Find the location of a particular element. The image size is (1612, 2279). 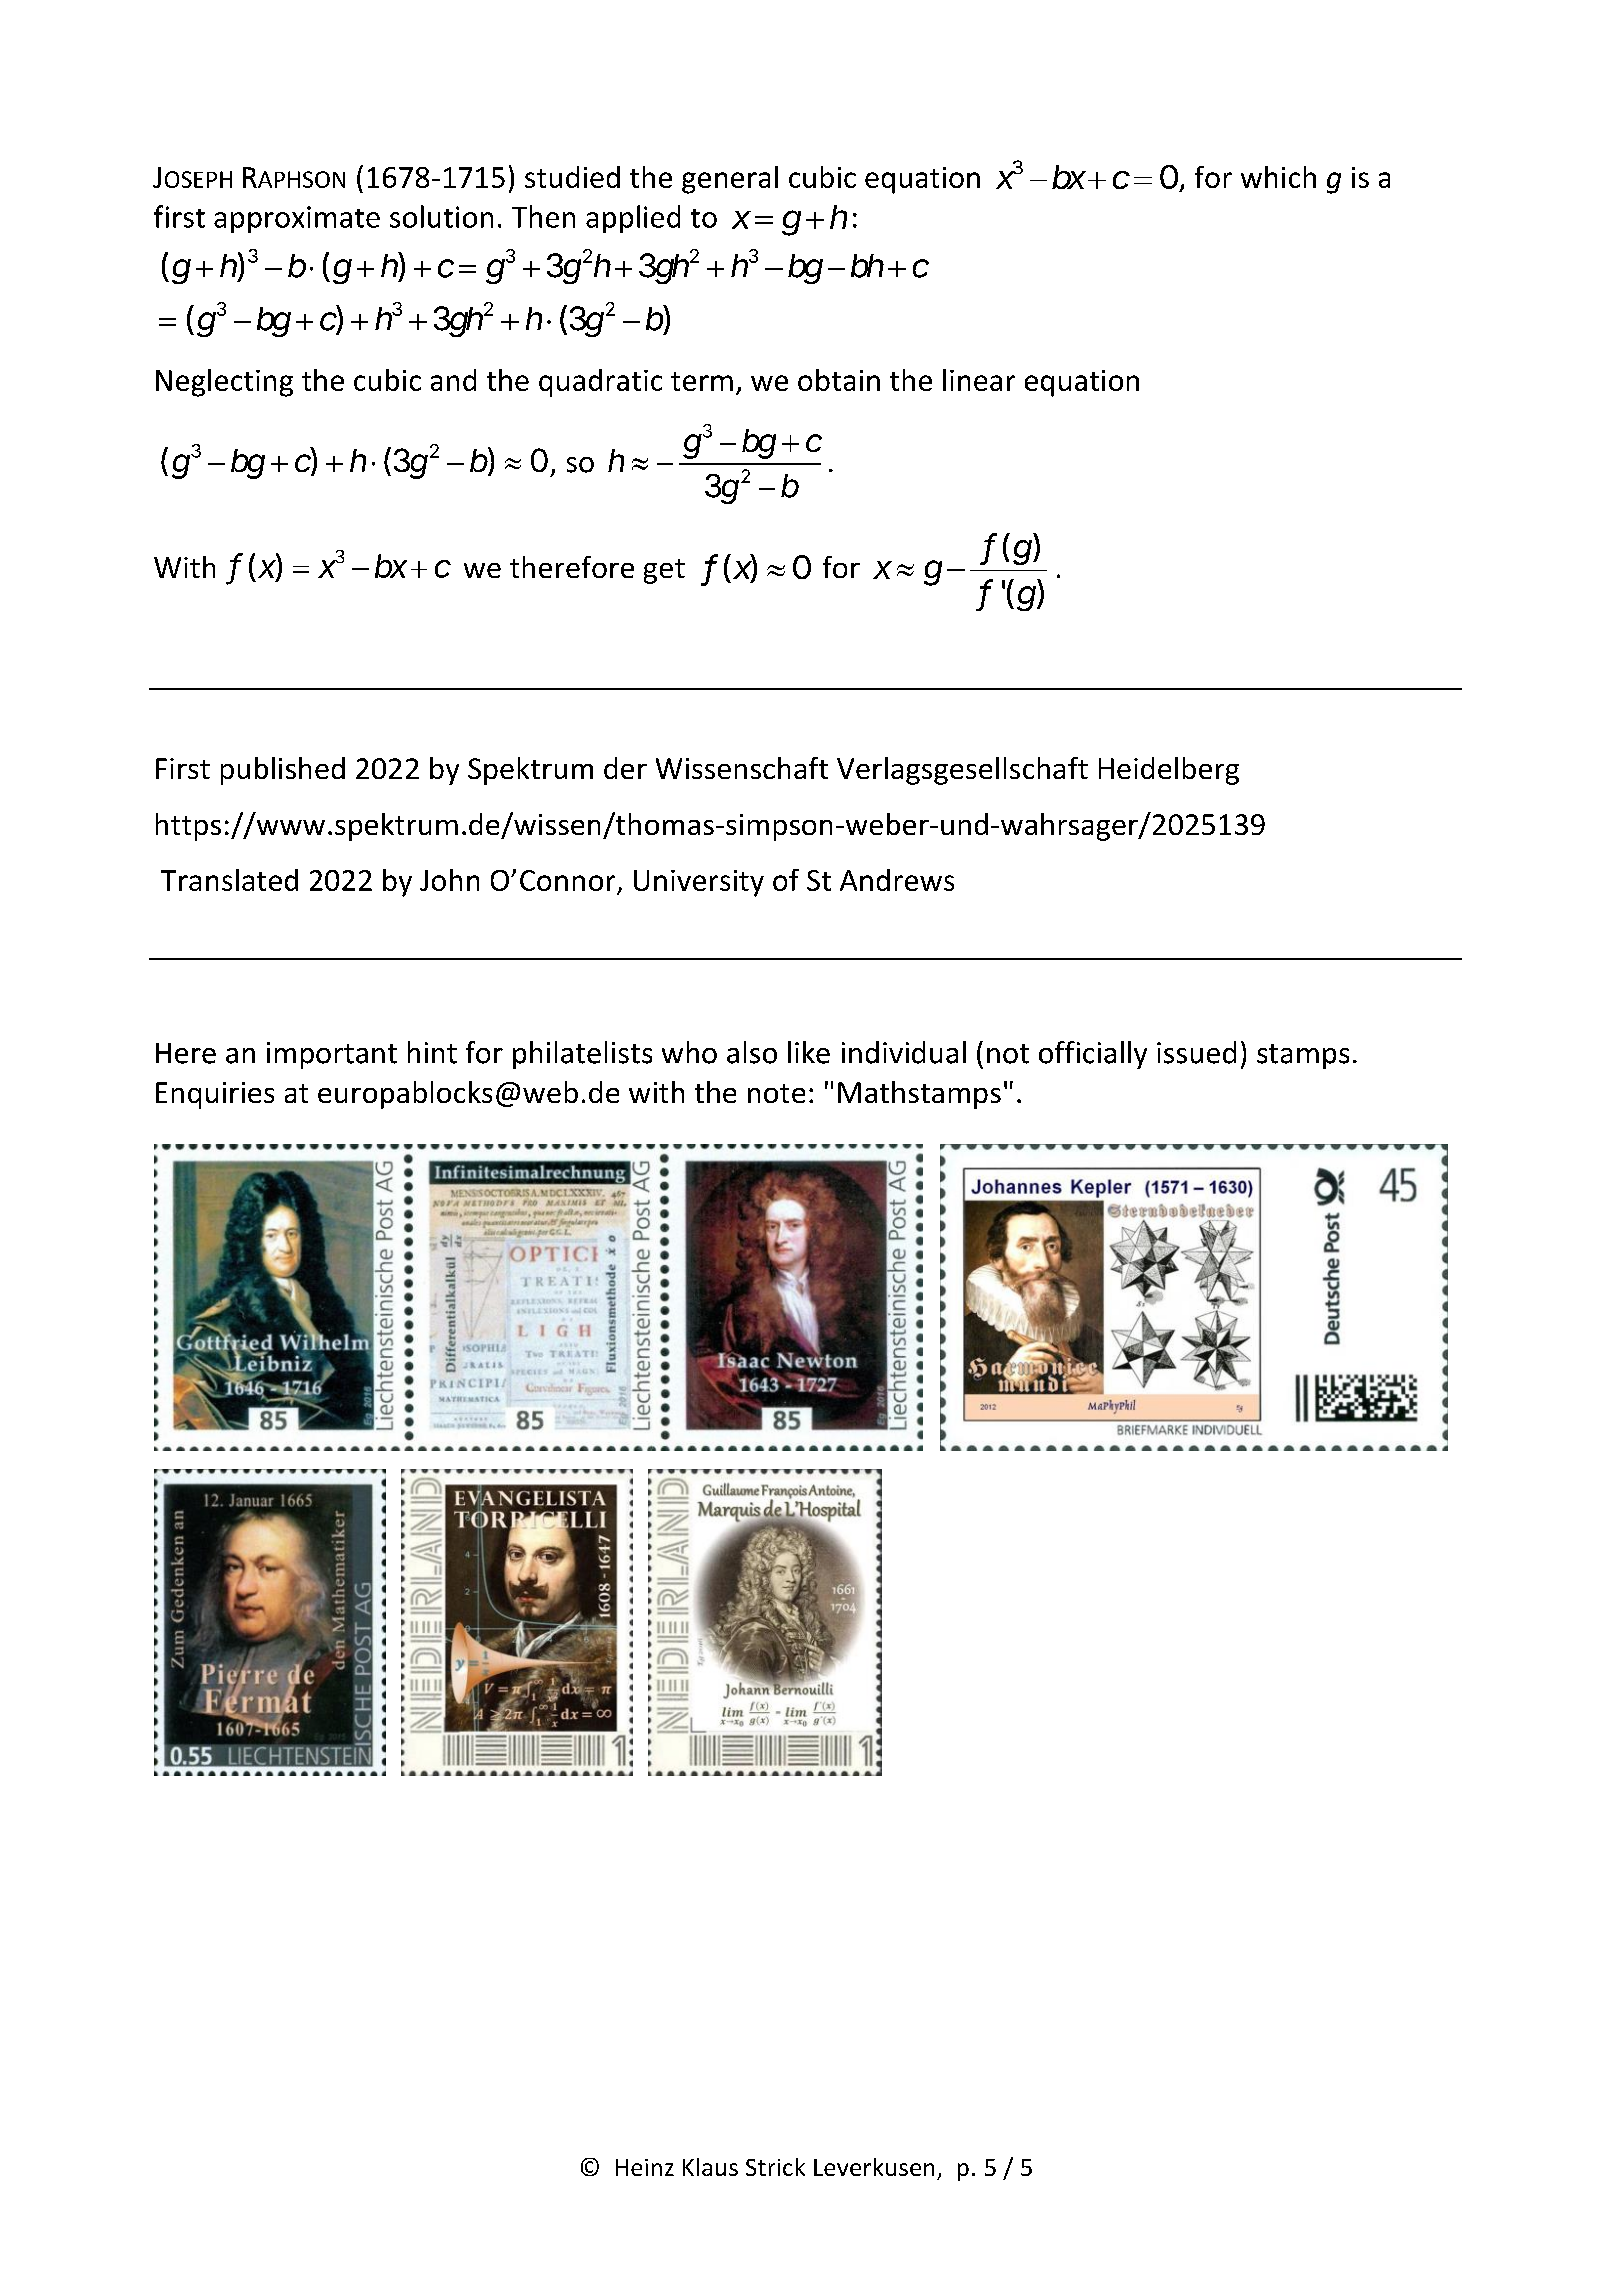

published is located at coordinates (283, 771).
